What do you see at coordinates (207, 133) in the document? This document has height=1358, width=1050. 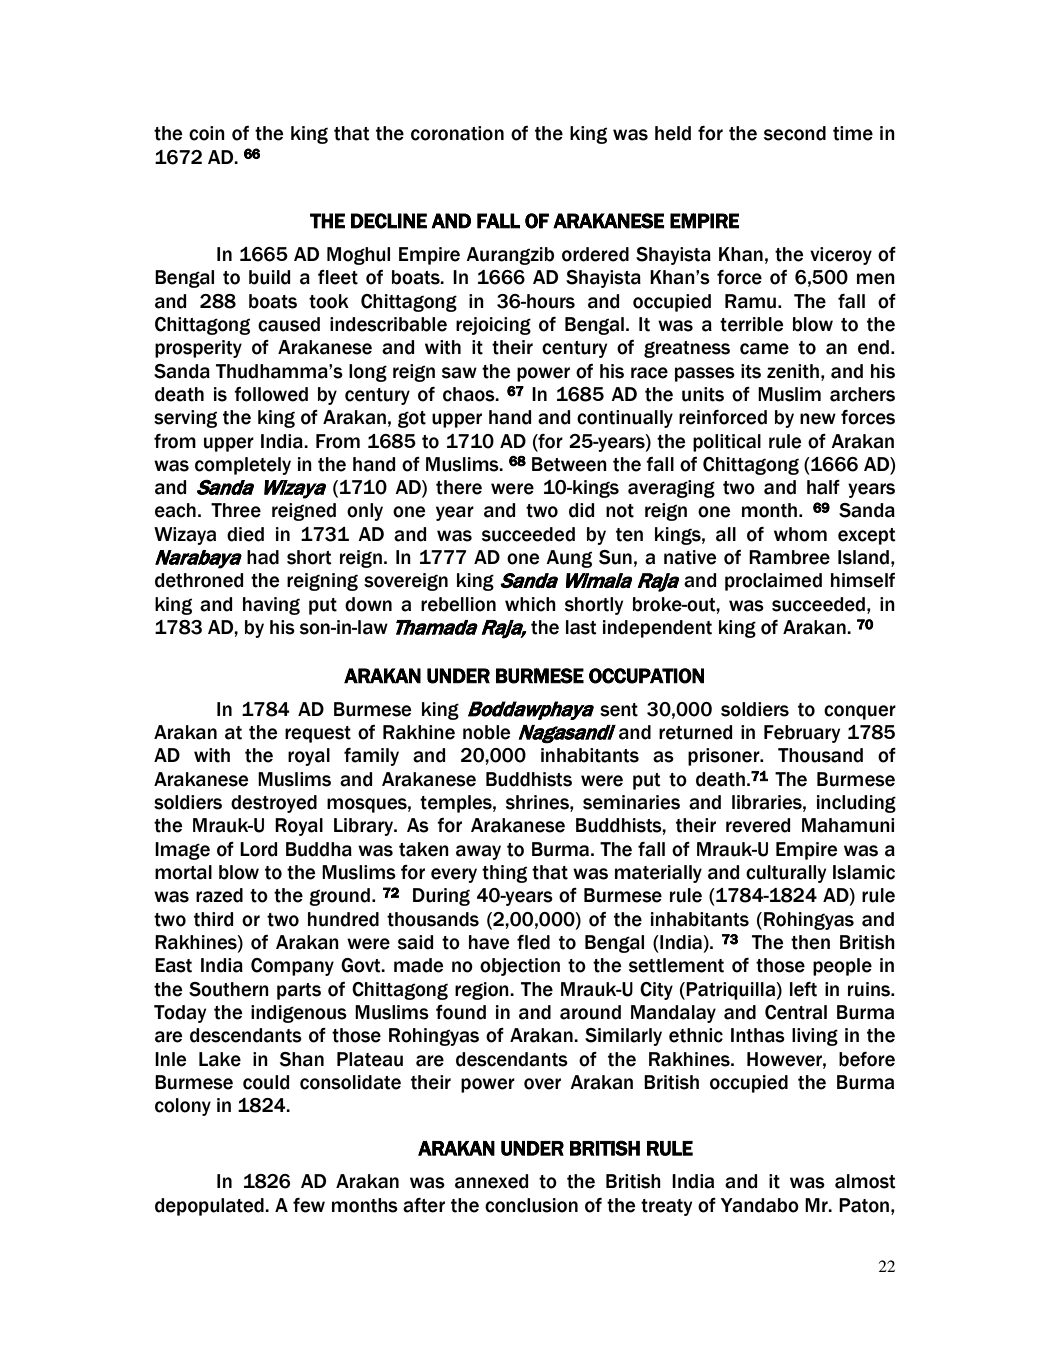 I see `coin` at bounding box center [207, 133].
